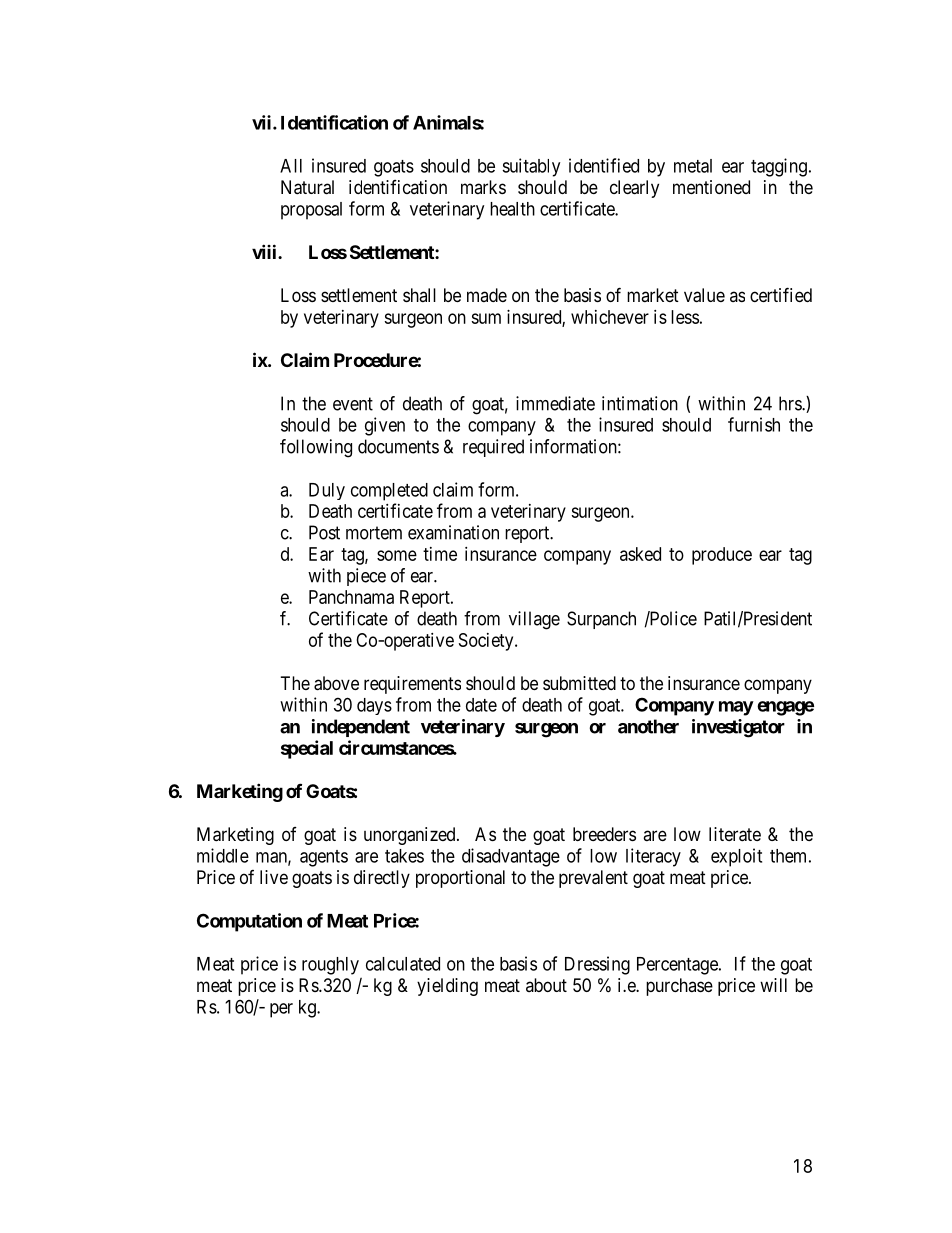 The width and height of the screenshot is (952, 1233). Describe the element at coordinates (330, 966) in the screenshot. I see `roughly` at that location.
